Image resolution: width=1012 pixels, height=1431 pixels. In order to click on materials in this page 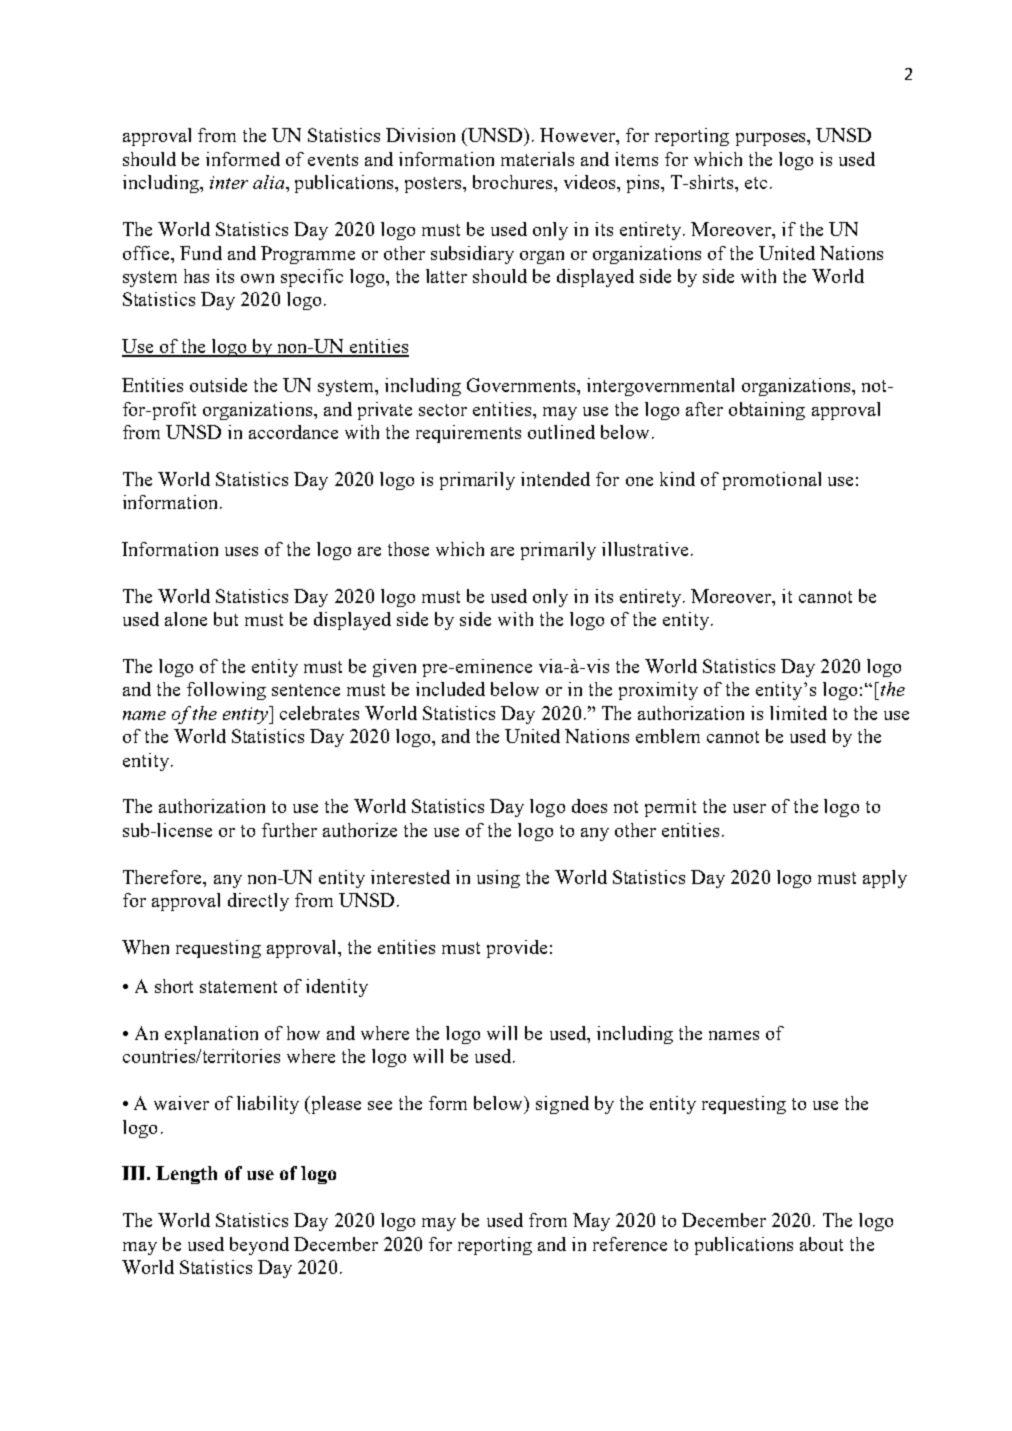, I will do `click(537, 159)`.
